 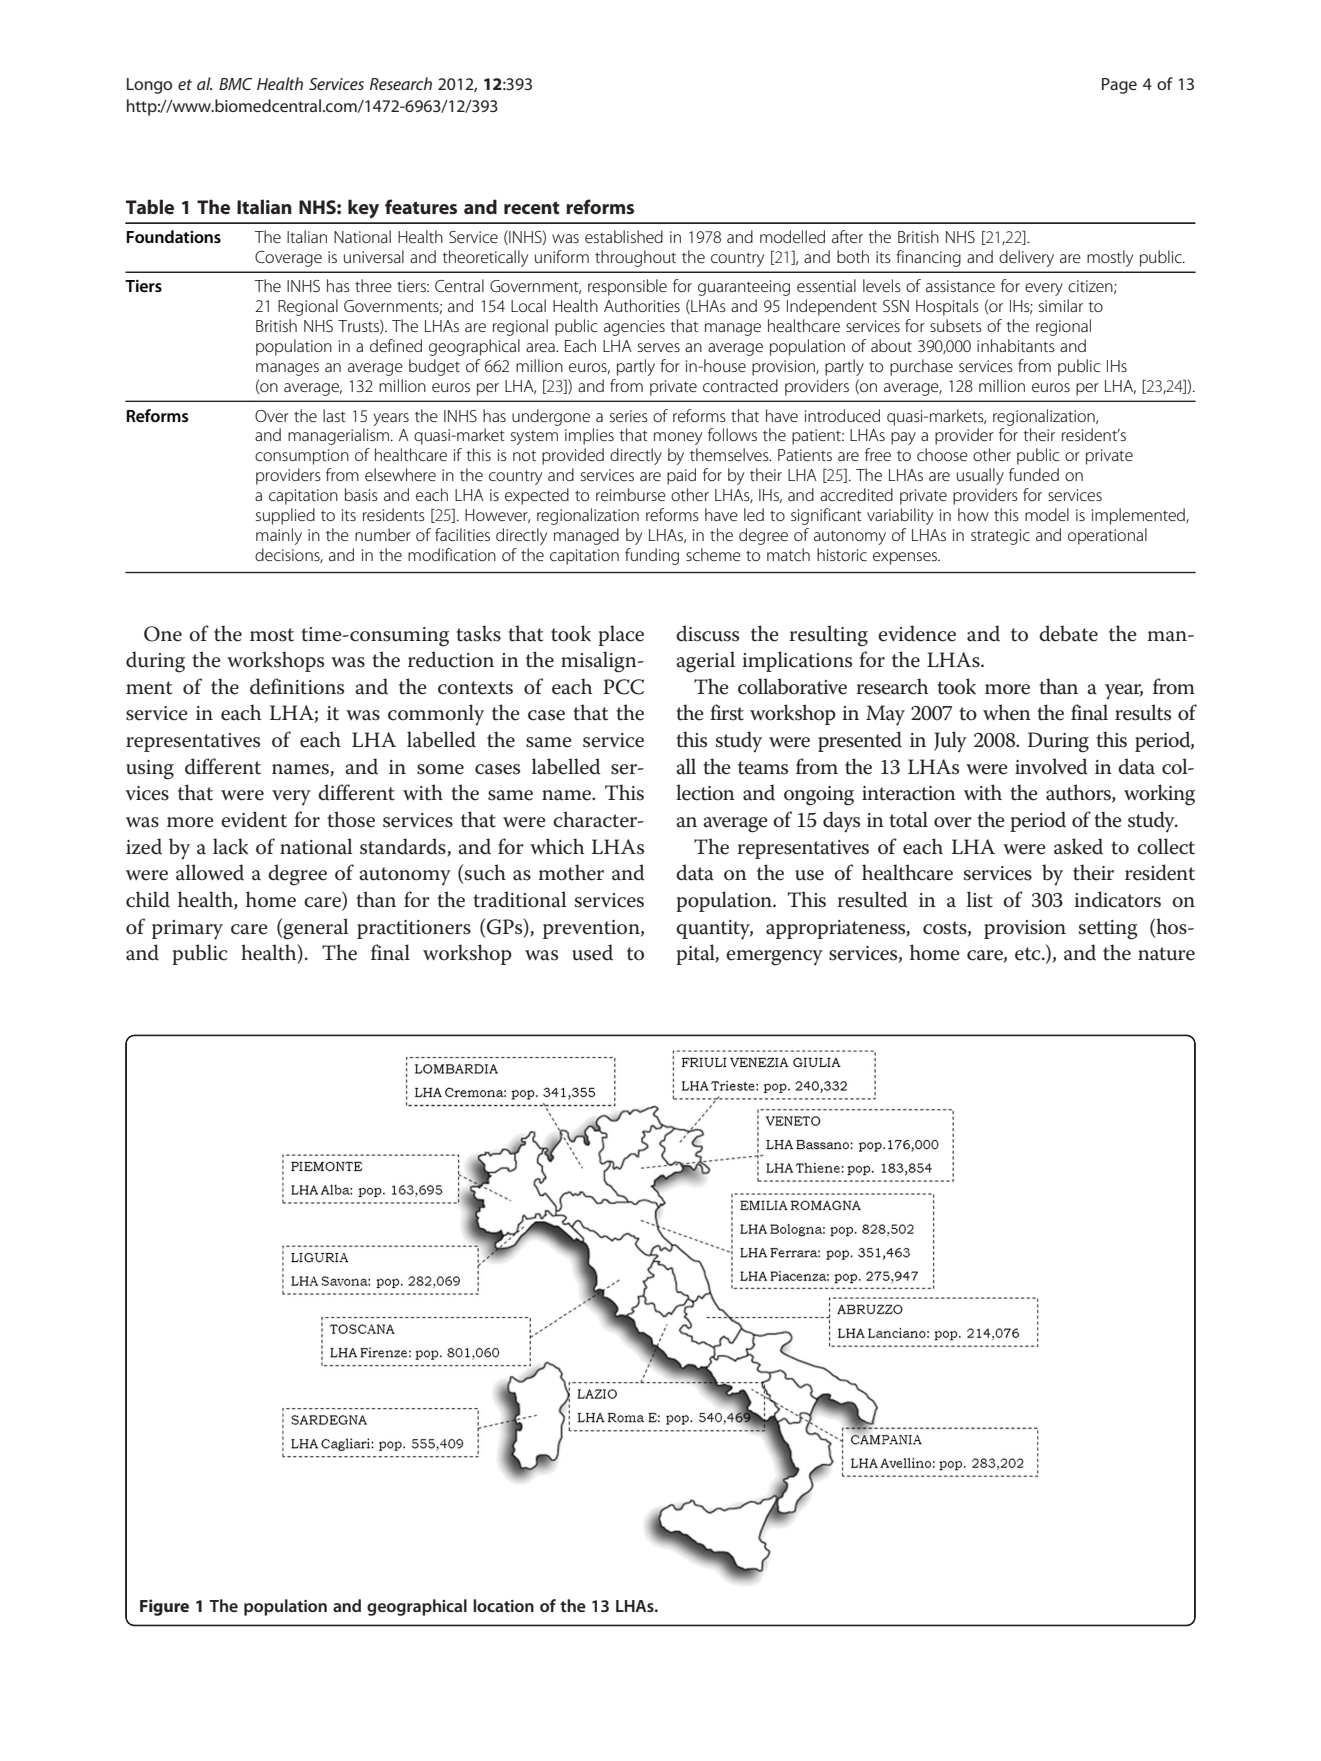 I want to click on which, so click(x=557, y=846).
